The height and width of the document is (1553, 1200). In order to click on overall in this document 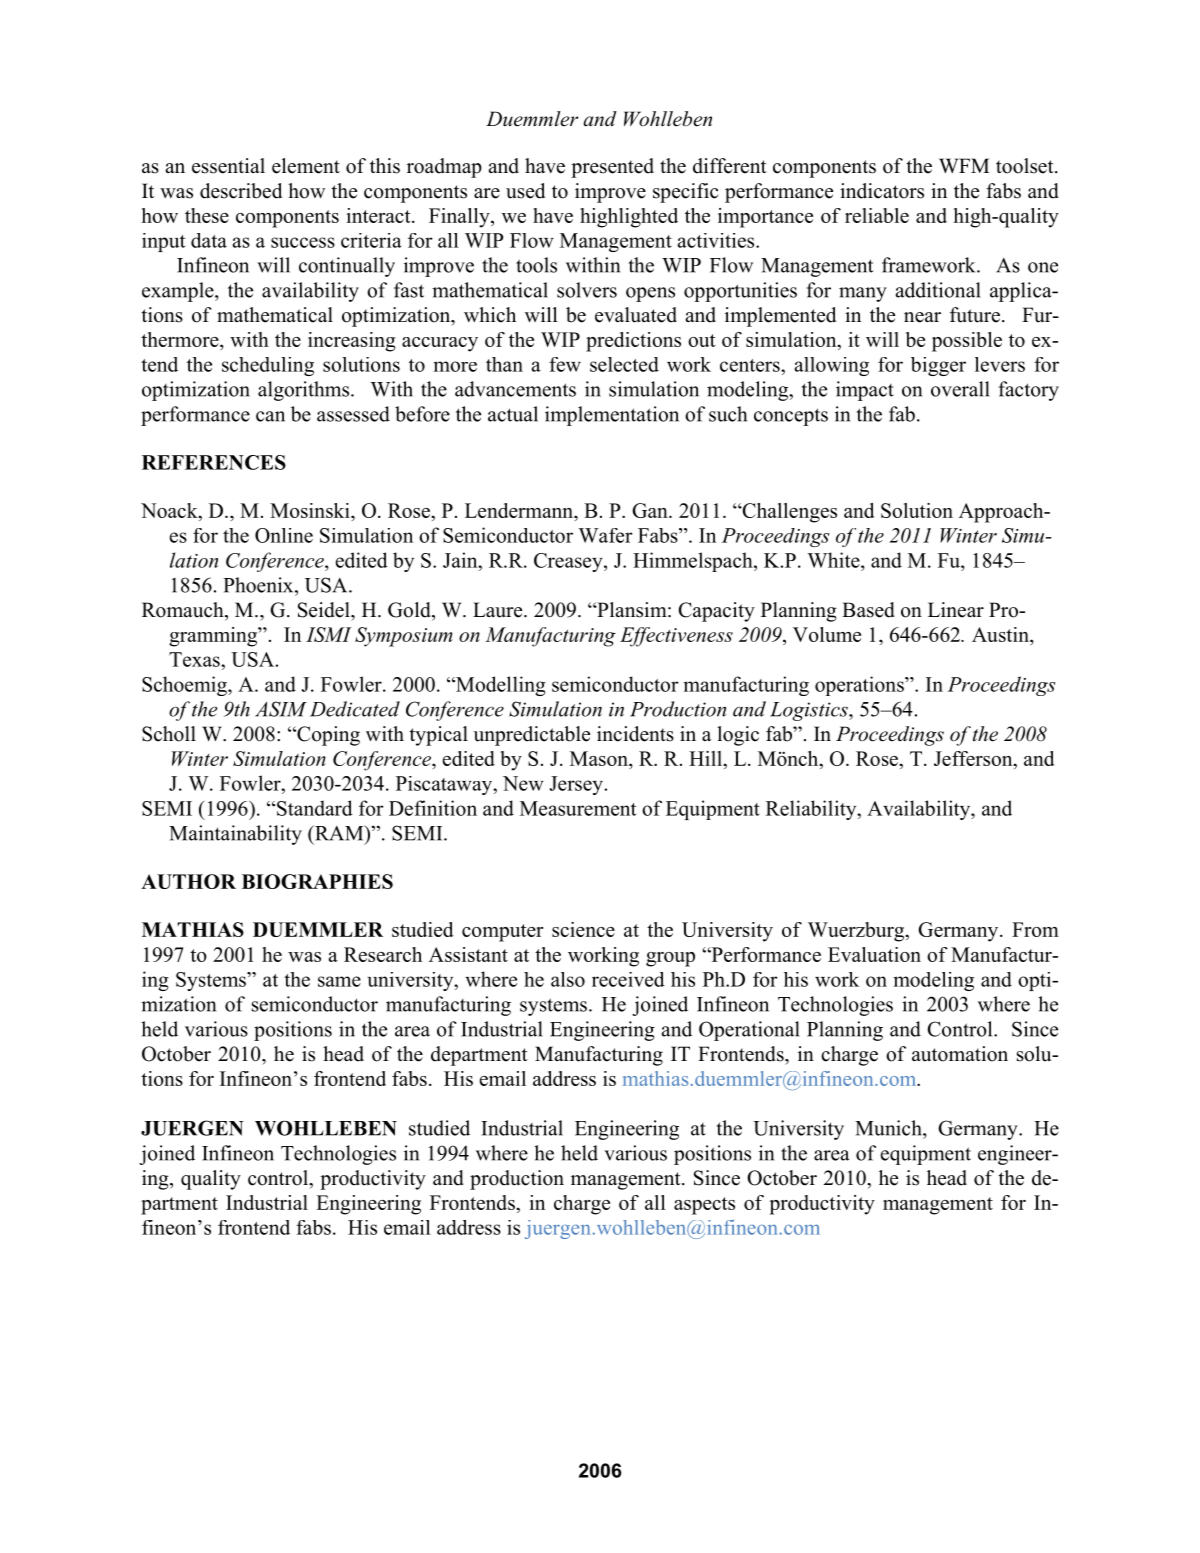, I will do `click(960, 389)`.
